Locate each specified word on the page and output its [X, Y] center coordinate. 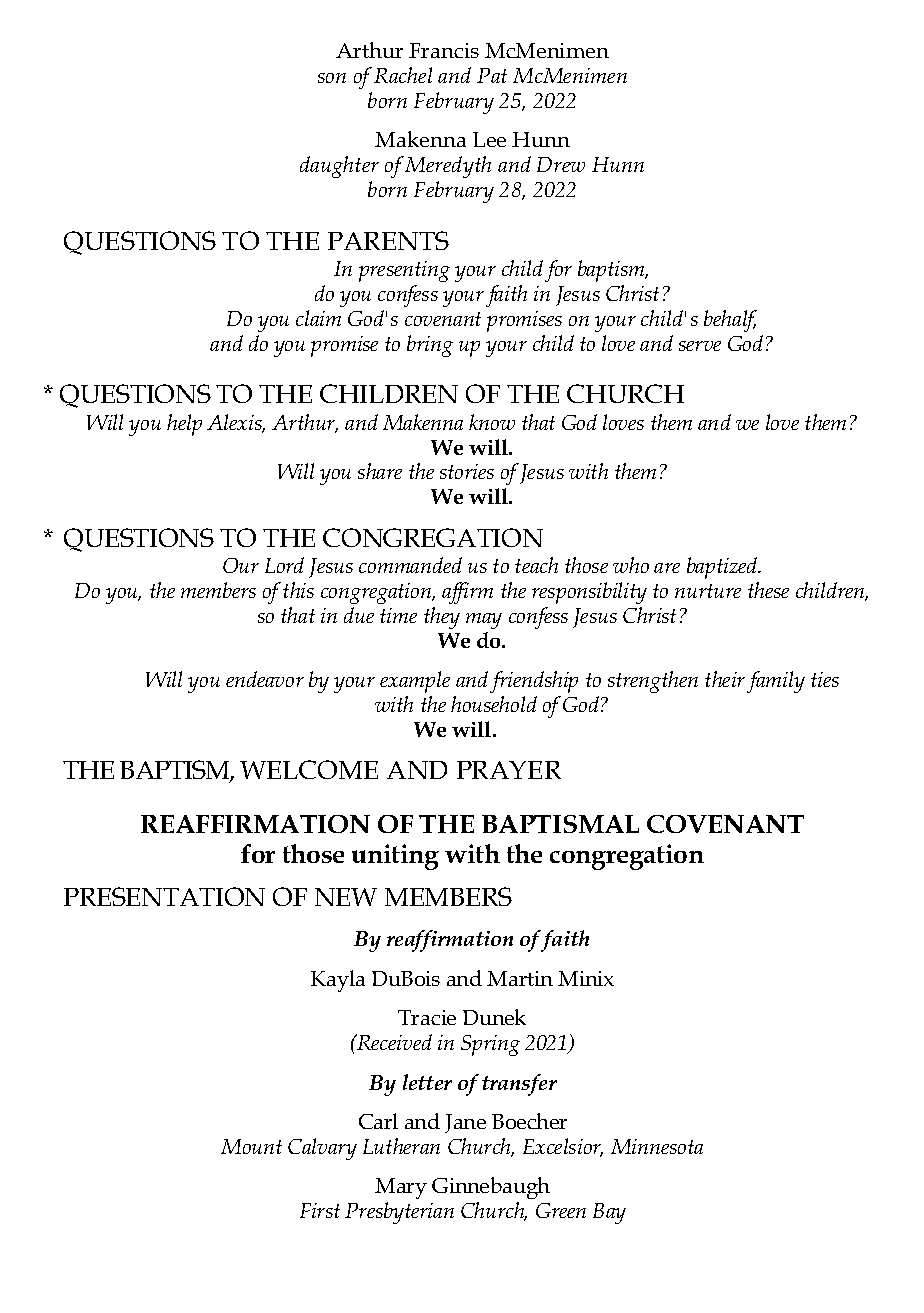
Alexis [236, 423]
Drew [561, 164]
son [332, 78]
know [492, 422]
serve [700, 346]
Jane [465, 1123]
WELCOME [309, 769]
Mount [251, 1146]
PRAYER [509, 770]
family [776, 682]
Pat [492, 75]
